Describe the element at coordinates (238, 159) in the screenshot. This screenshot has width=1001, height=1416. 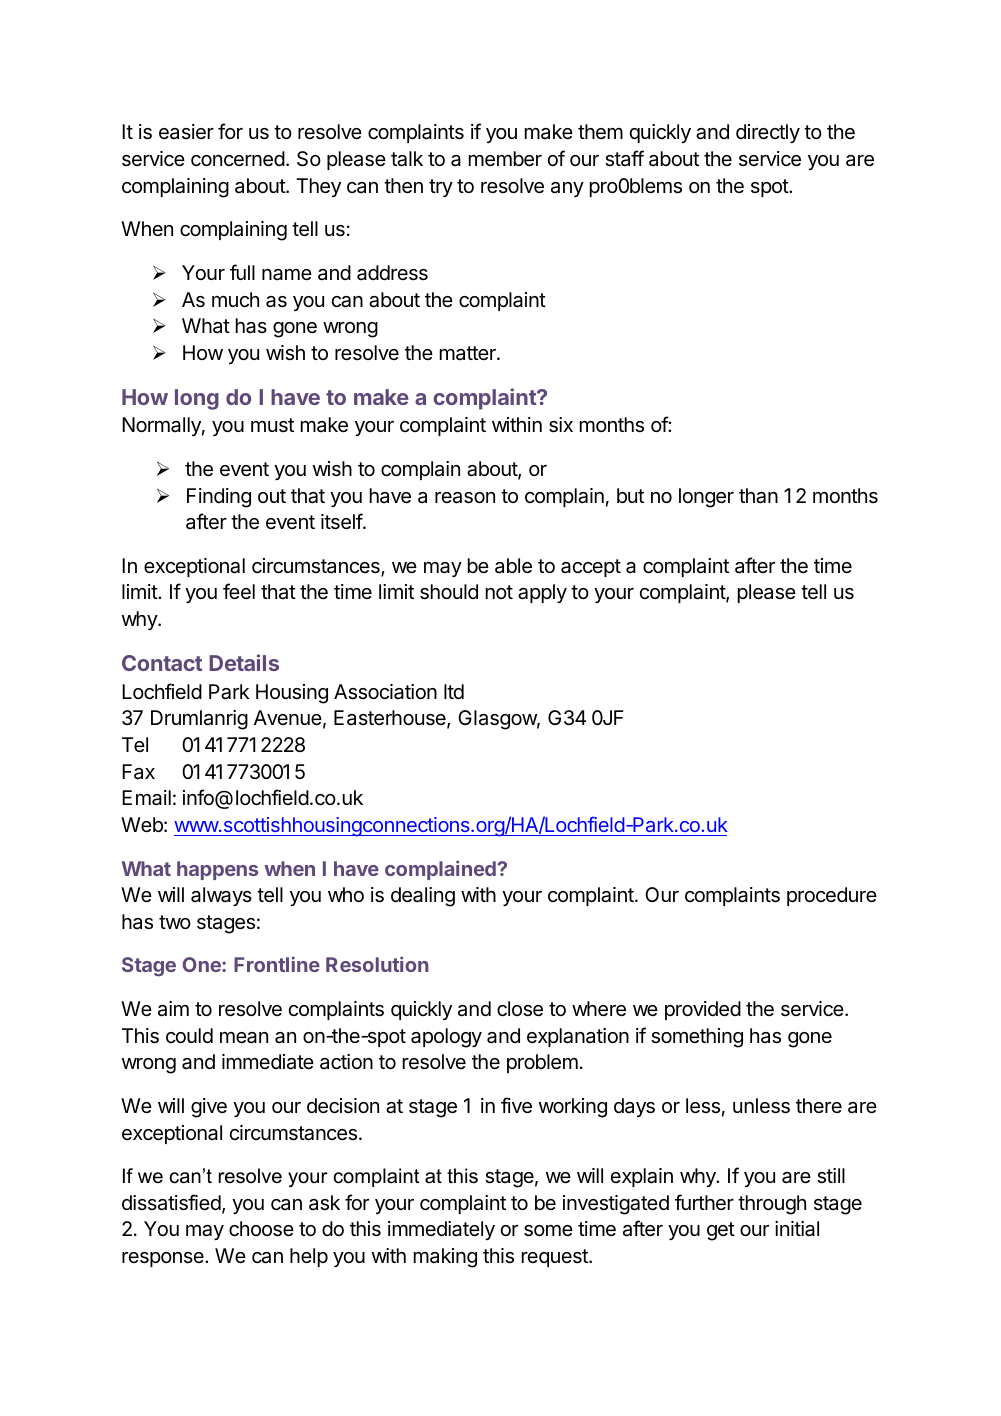
I see `concerned` at that location.
